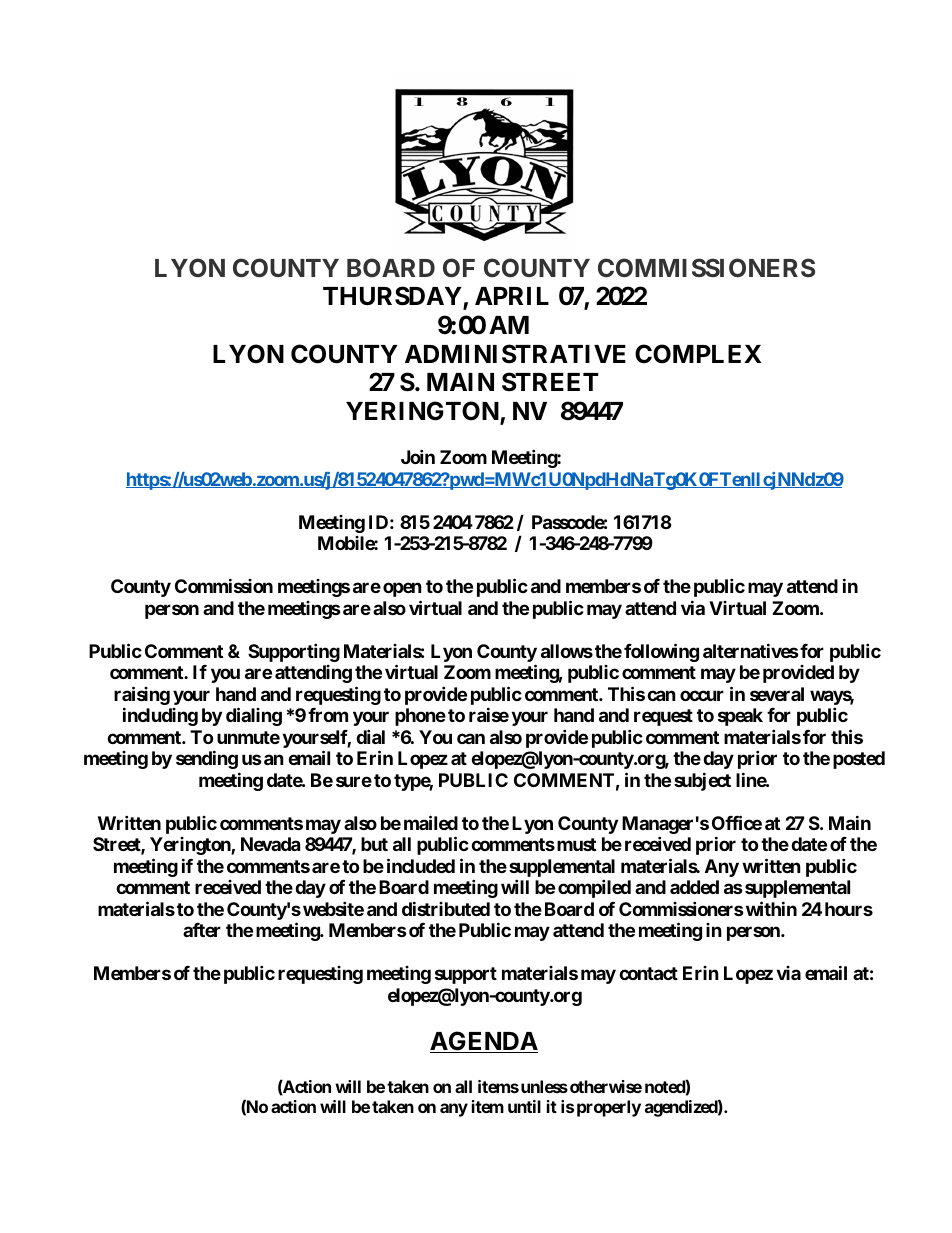  What do you see at coordinates (698, 354) in the screenshot?
I see `COMPLEX` at bounding box center [698, 354].
